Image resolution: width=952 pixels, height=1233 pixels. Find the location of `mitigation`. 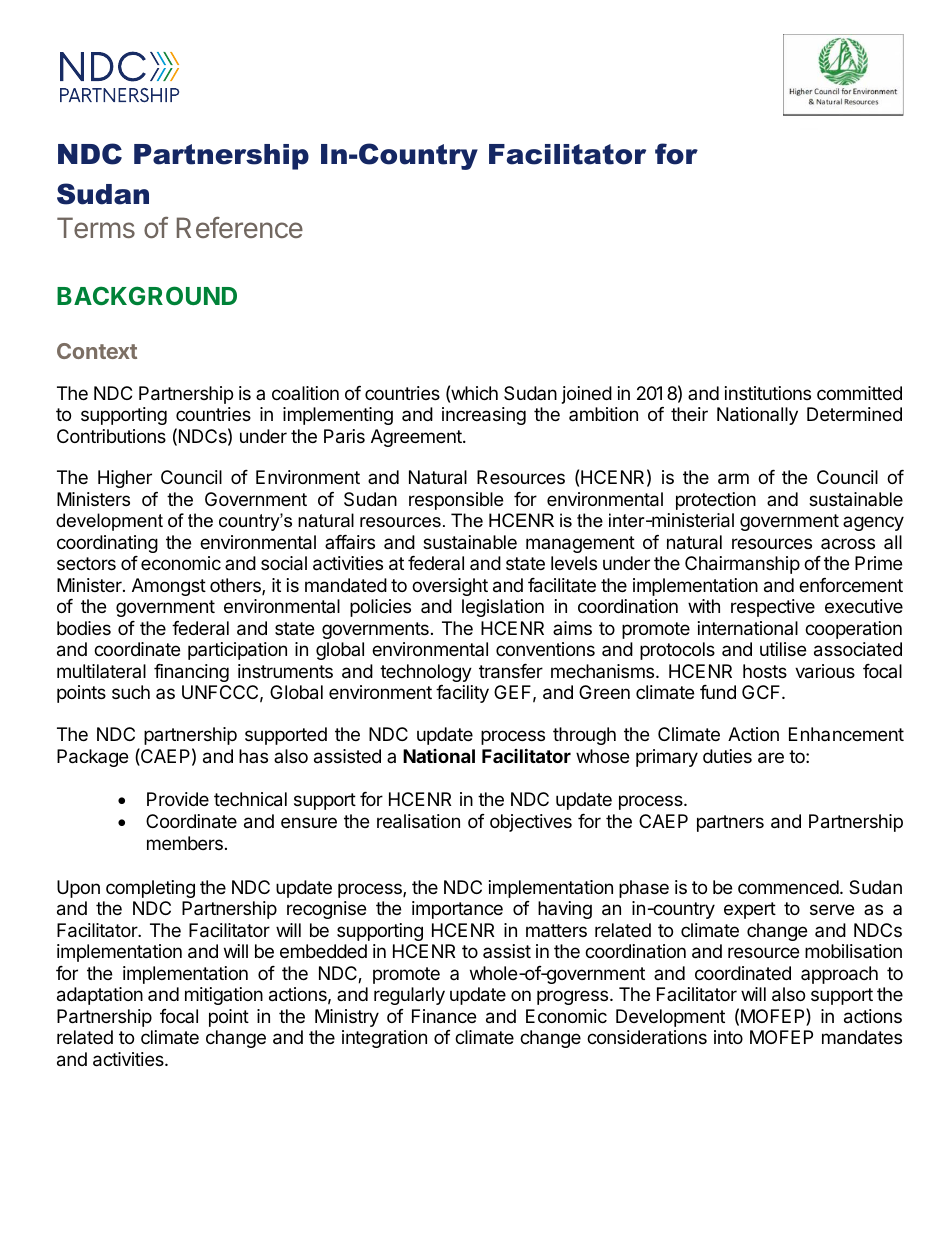

mitigation is located at coordinates (224, 996).
